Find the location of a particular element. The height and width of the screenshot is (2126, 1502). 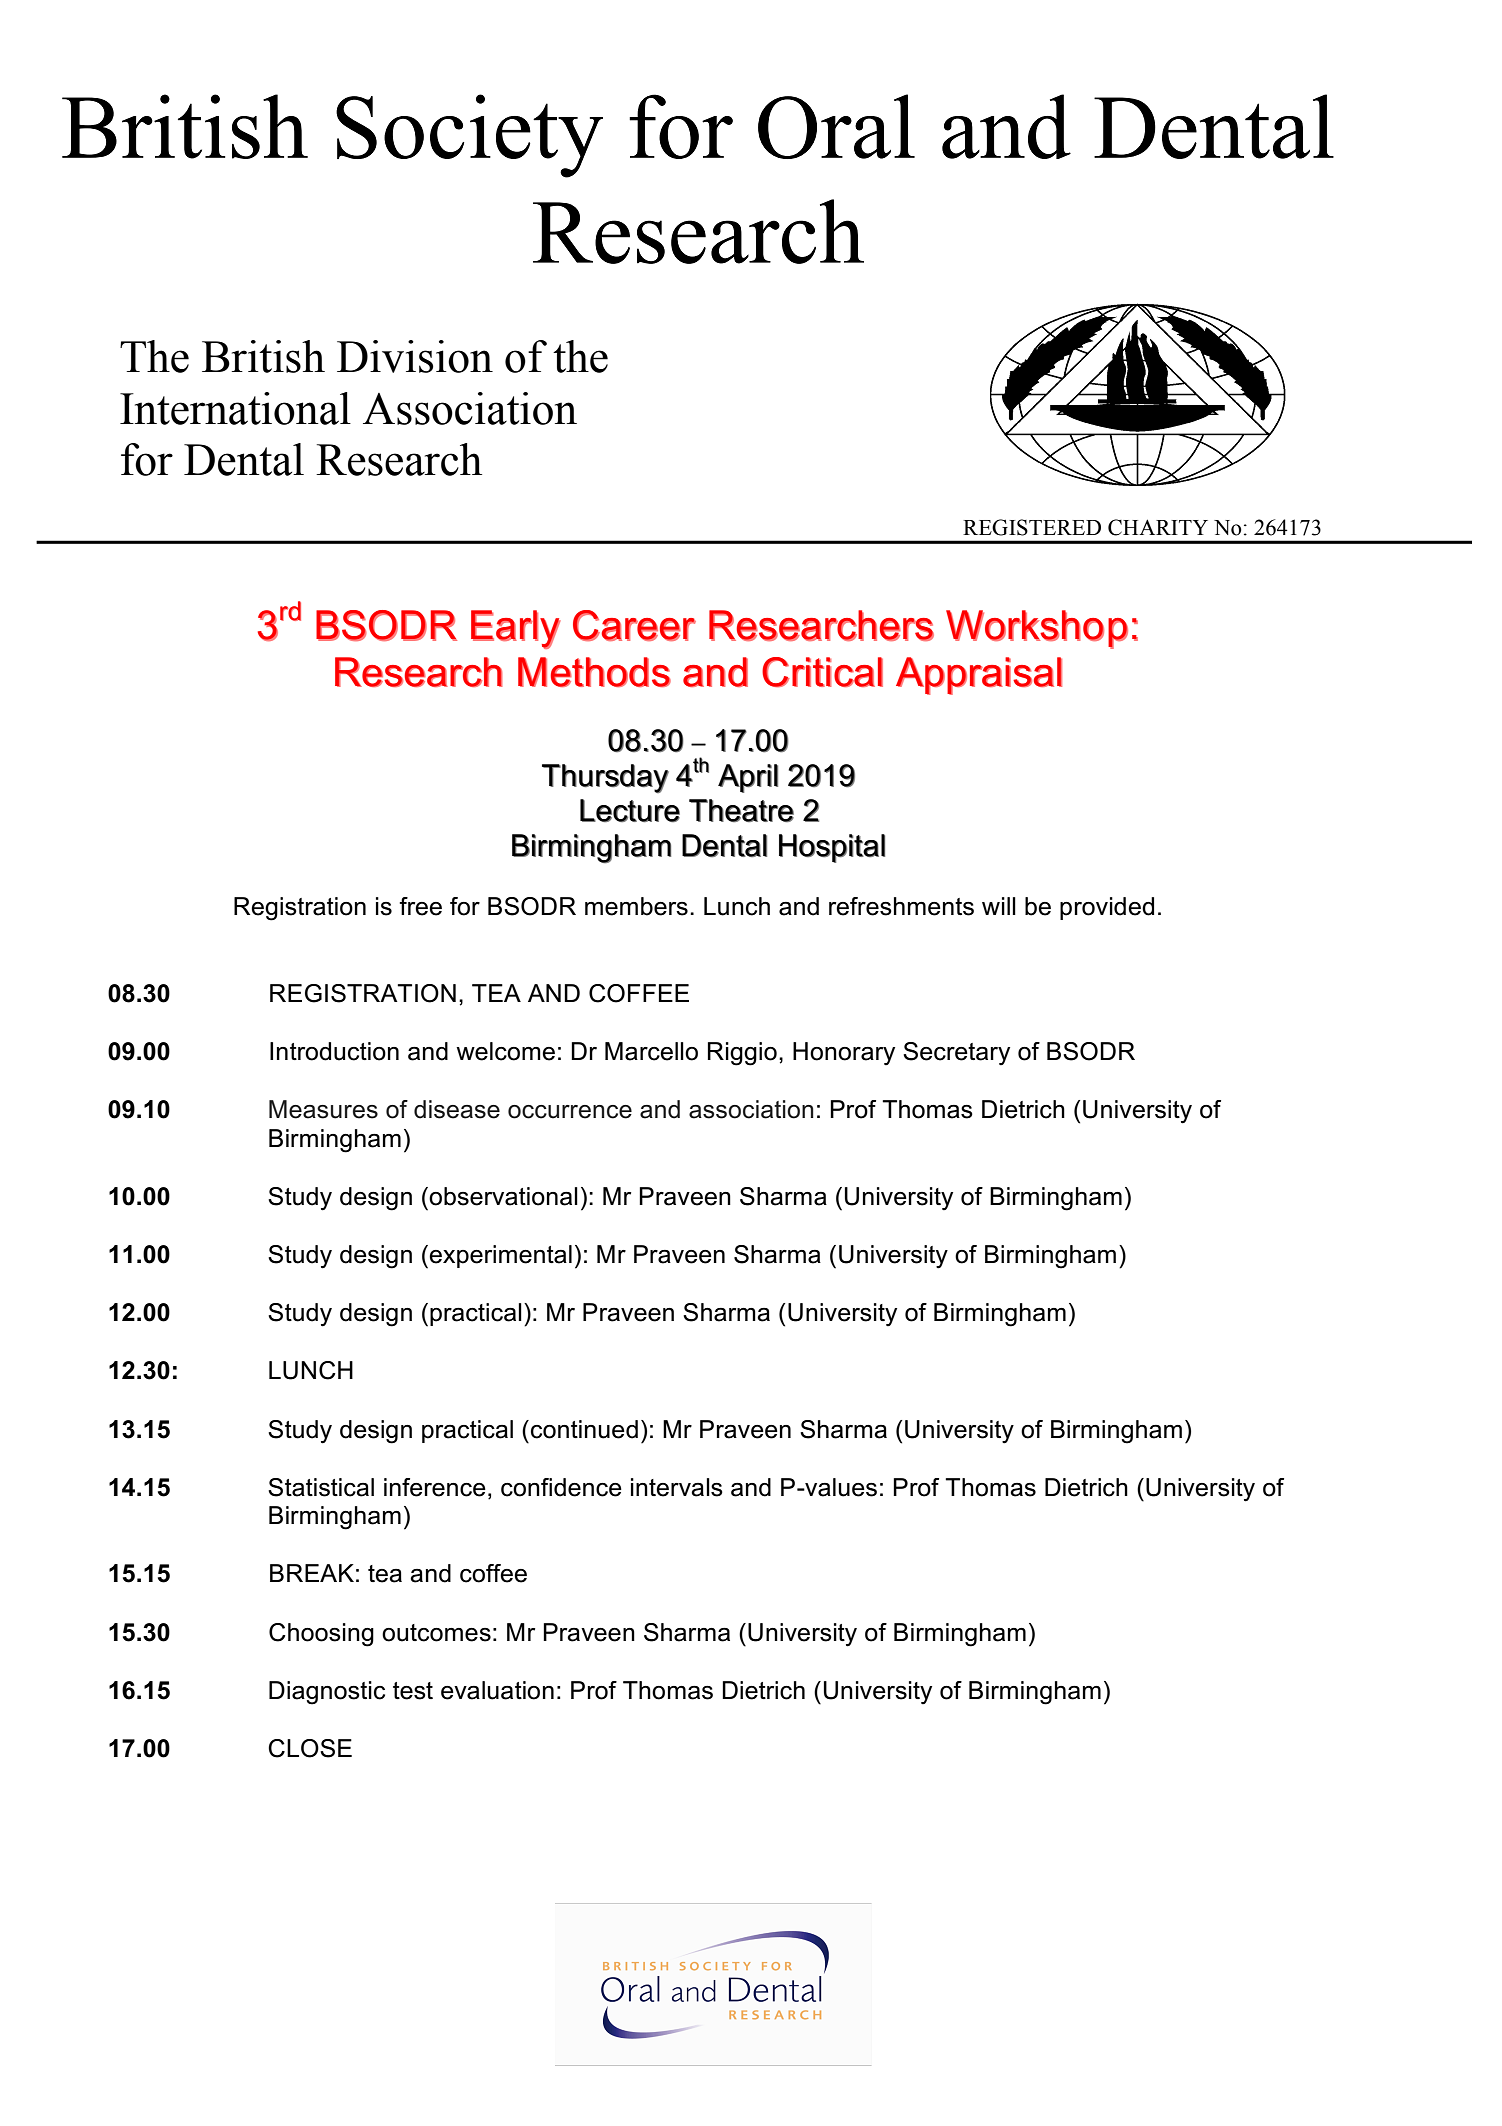

intervals is located at coordinates (677, 1487).
